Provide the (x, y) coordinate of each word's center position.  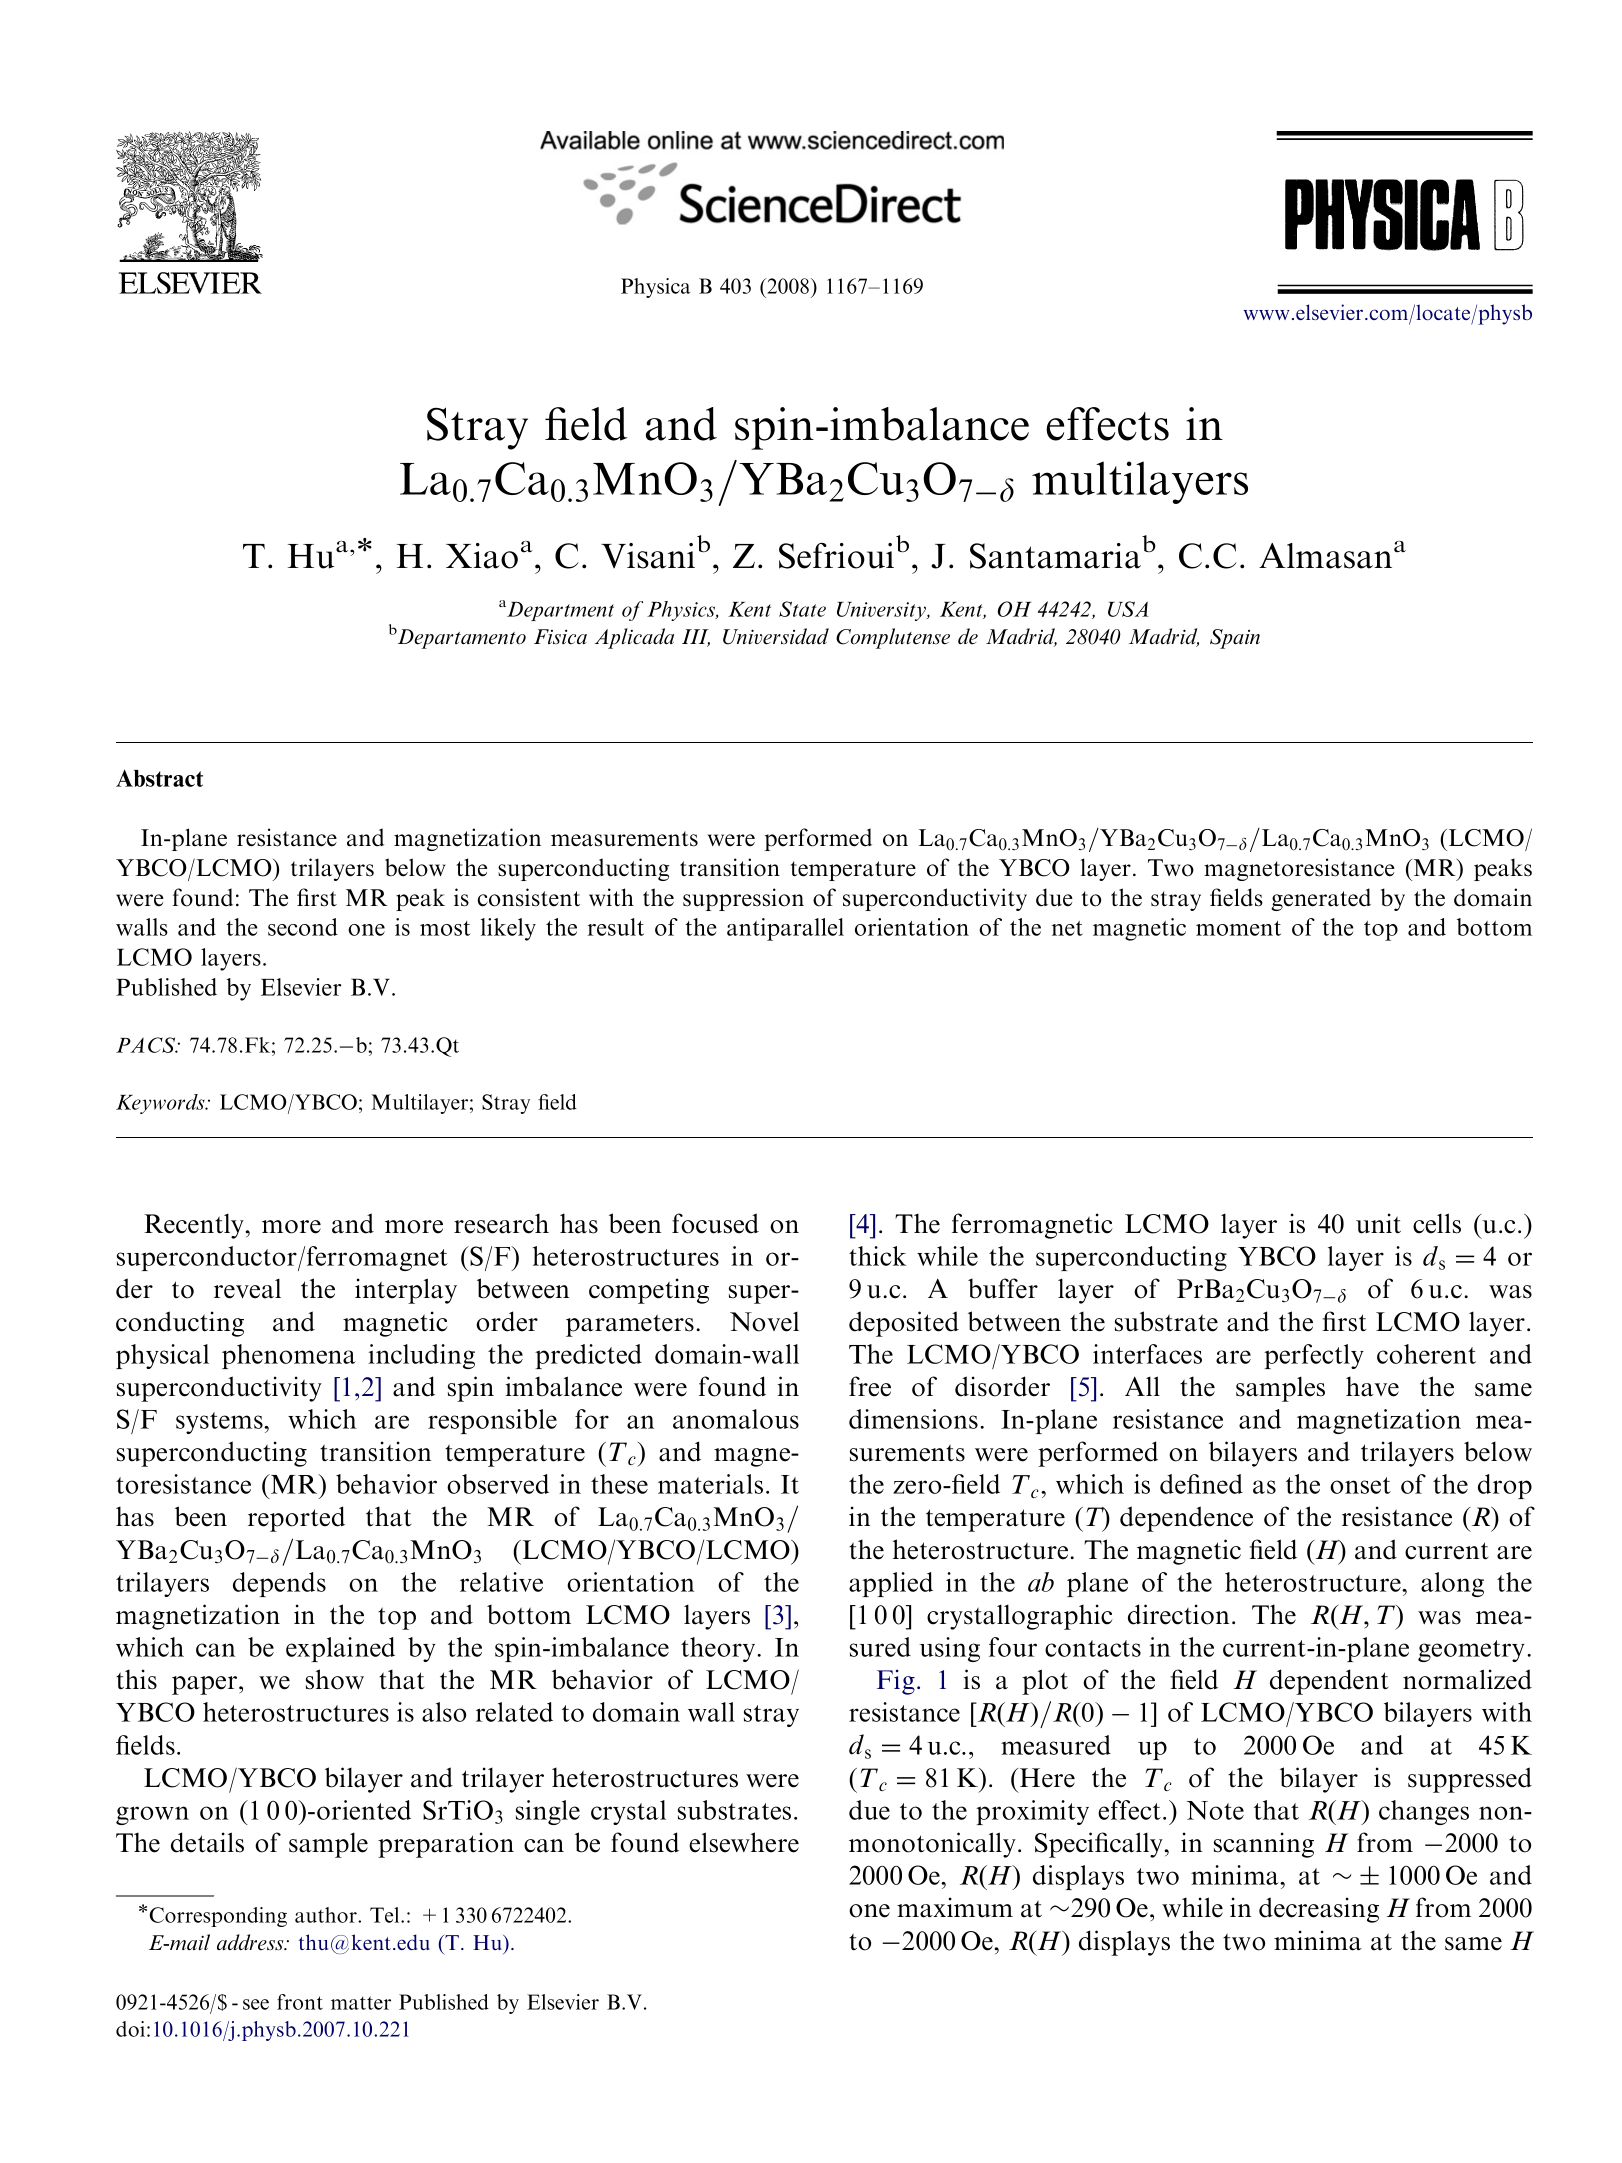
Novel (764, 1322)
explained (340, 1649)
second (303, 927)
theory (719, 1649)
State (802, 609)
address (251, 1942)
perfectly (1314, 1356)
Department (559, 611)
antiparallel (785, 929)
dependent (1329, 1682)
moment (1238, 928)
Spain (1235, 639)
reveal (247, 1289)
